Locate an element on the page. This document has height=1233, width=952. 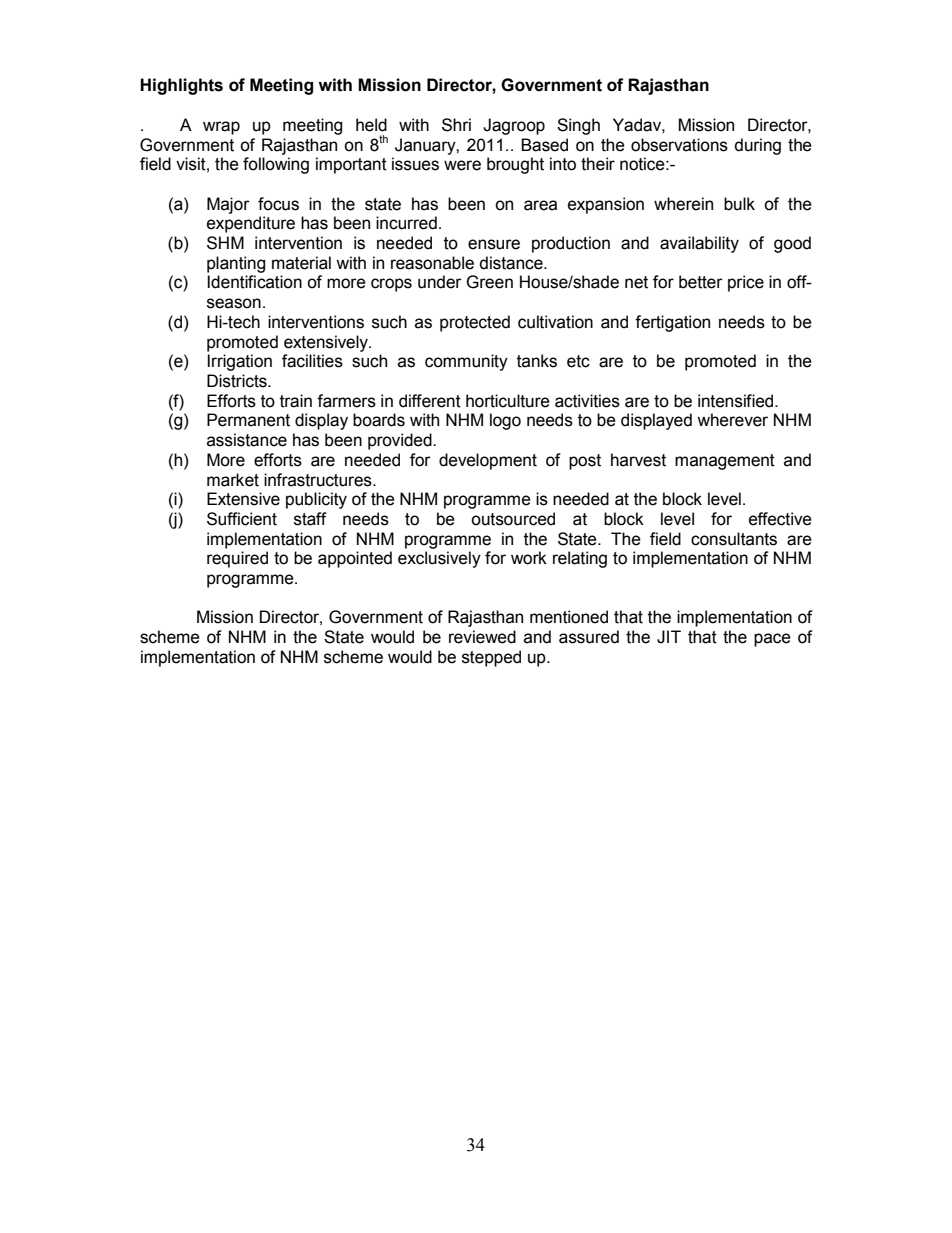
wrap is located at coordinates (221, 128).
